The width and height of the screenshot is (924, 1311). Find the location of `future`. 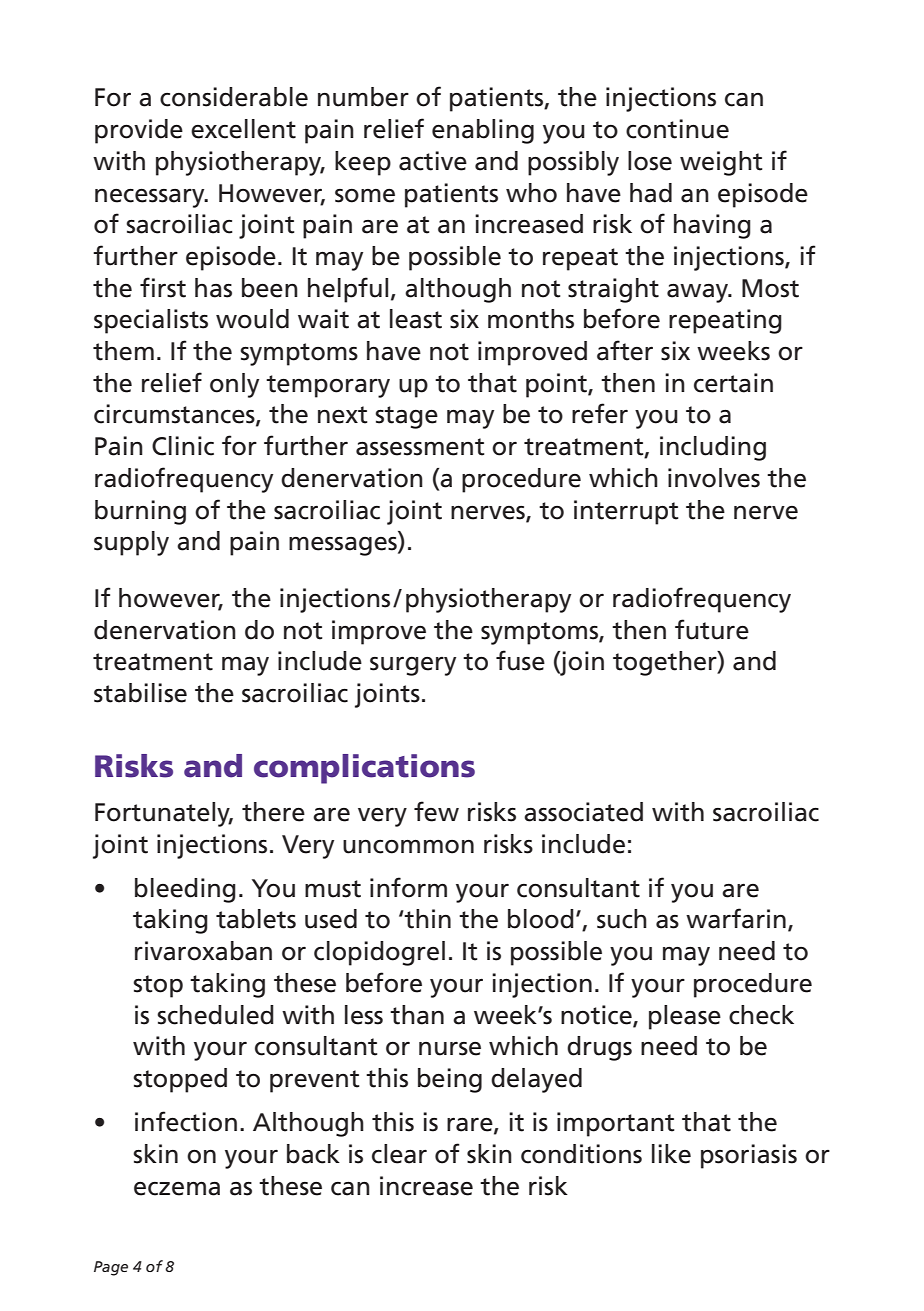

future is located at coordinates (712, 629).
